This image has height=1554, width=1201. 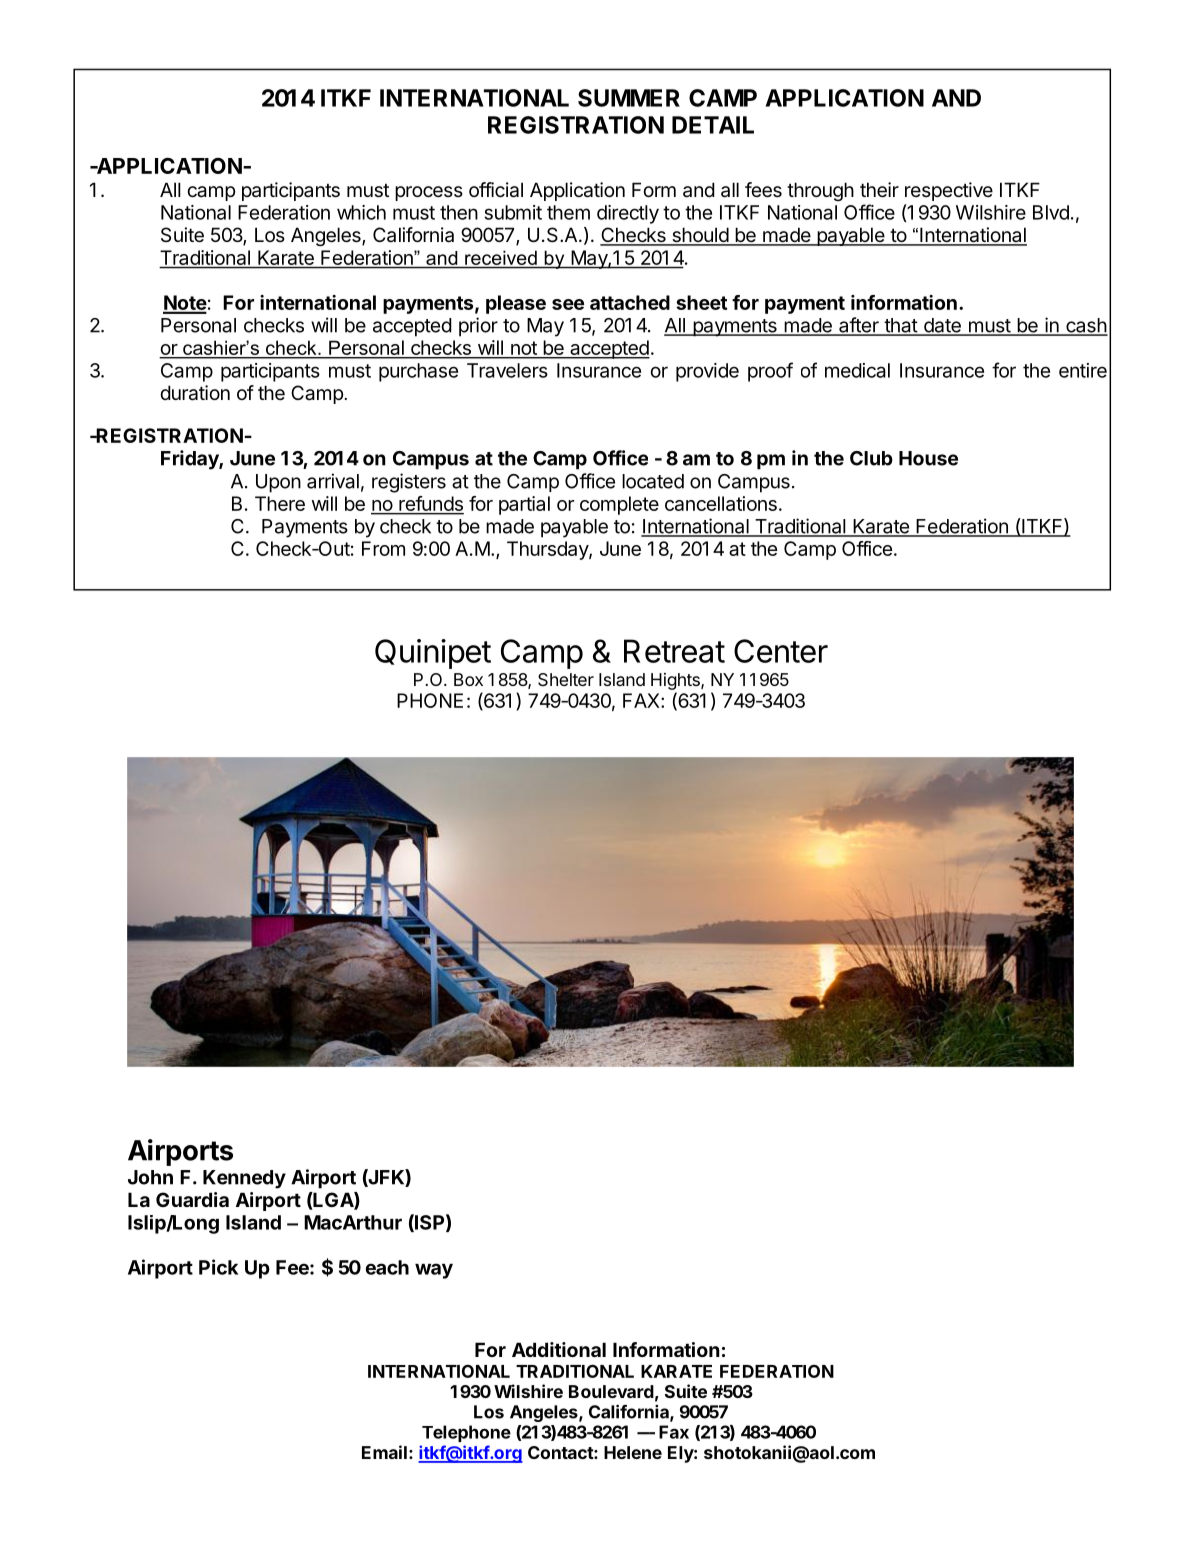 What do you see at coordinates (928, 458) in the image?
I see `House` at bounding box center [928, 458].
